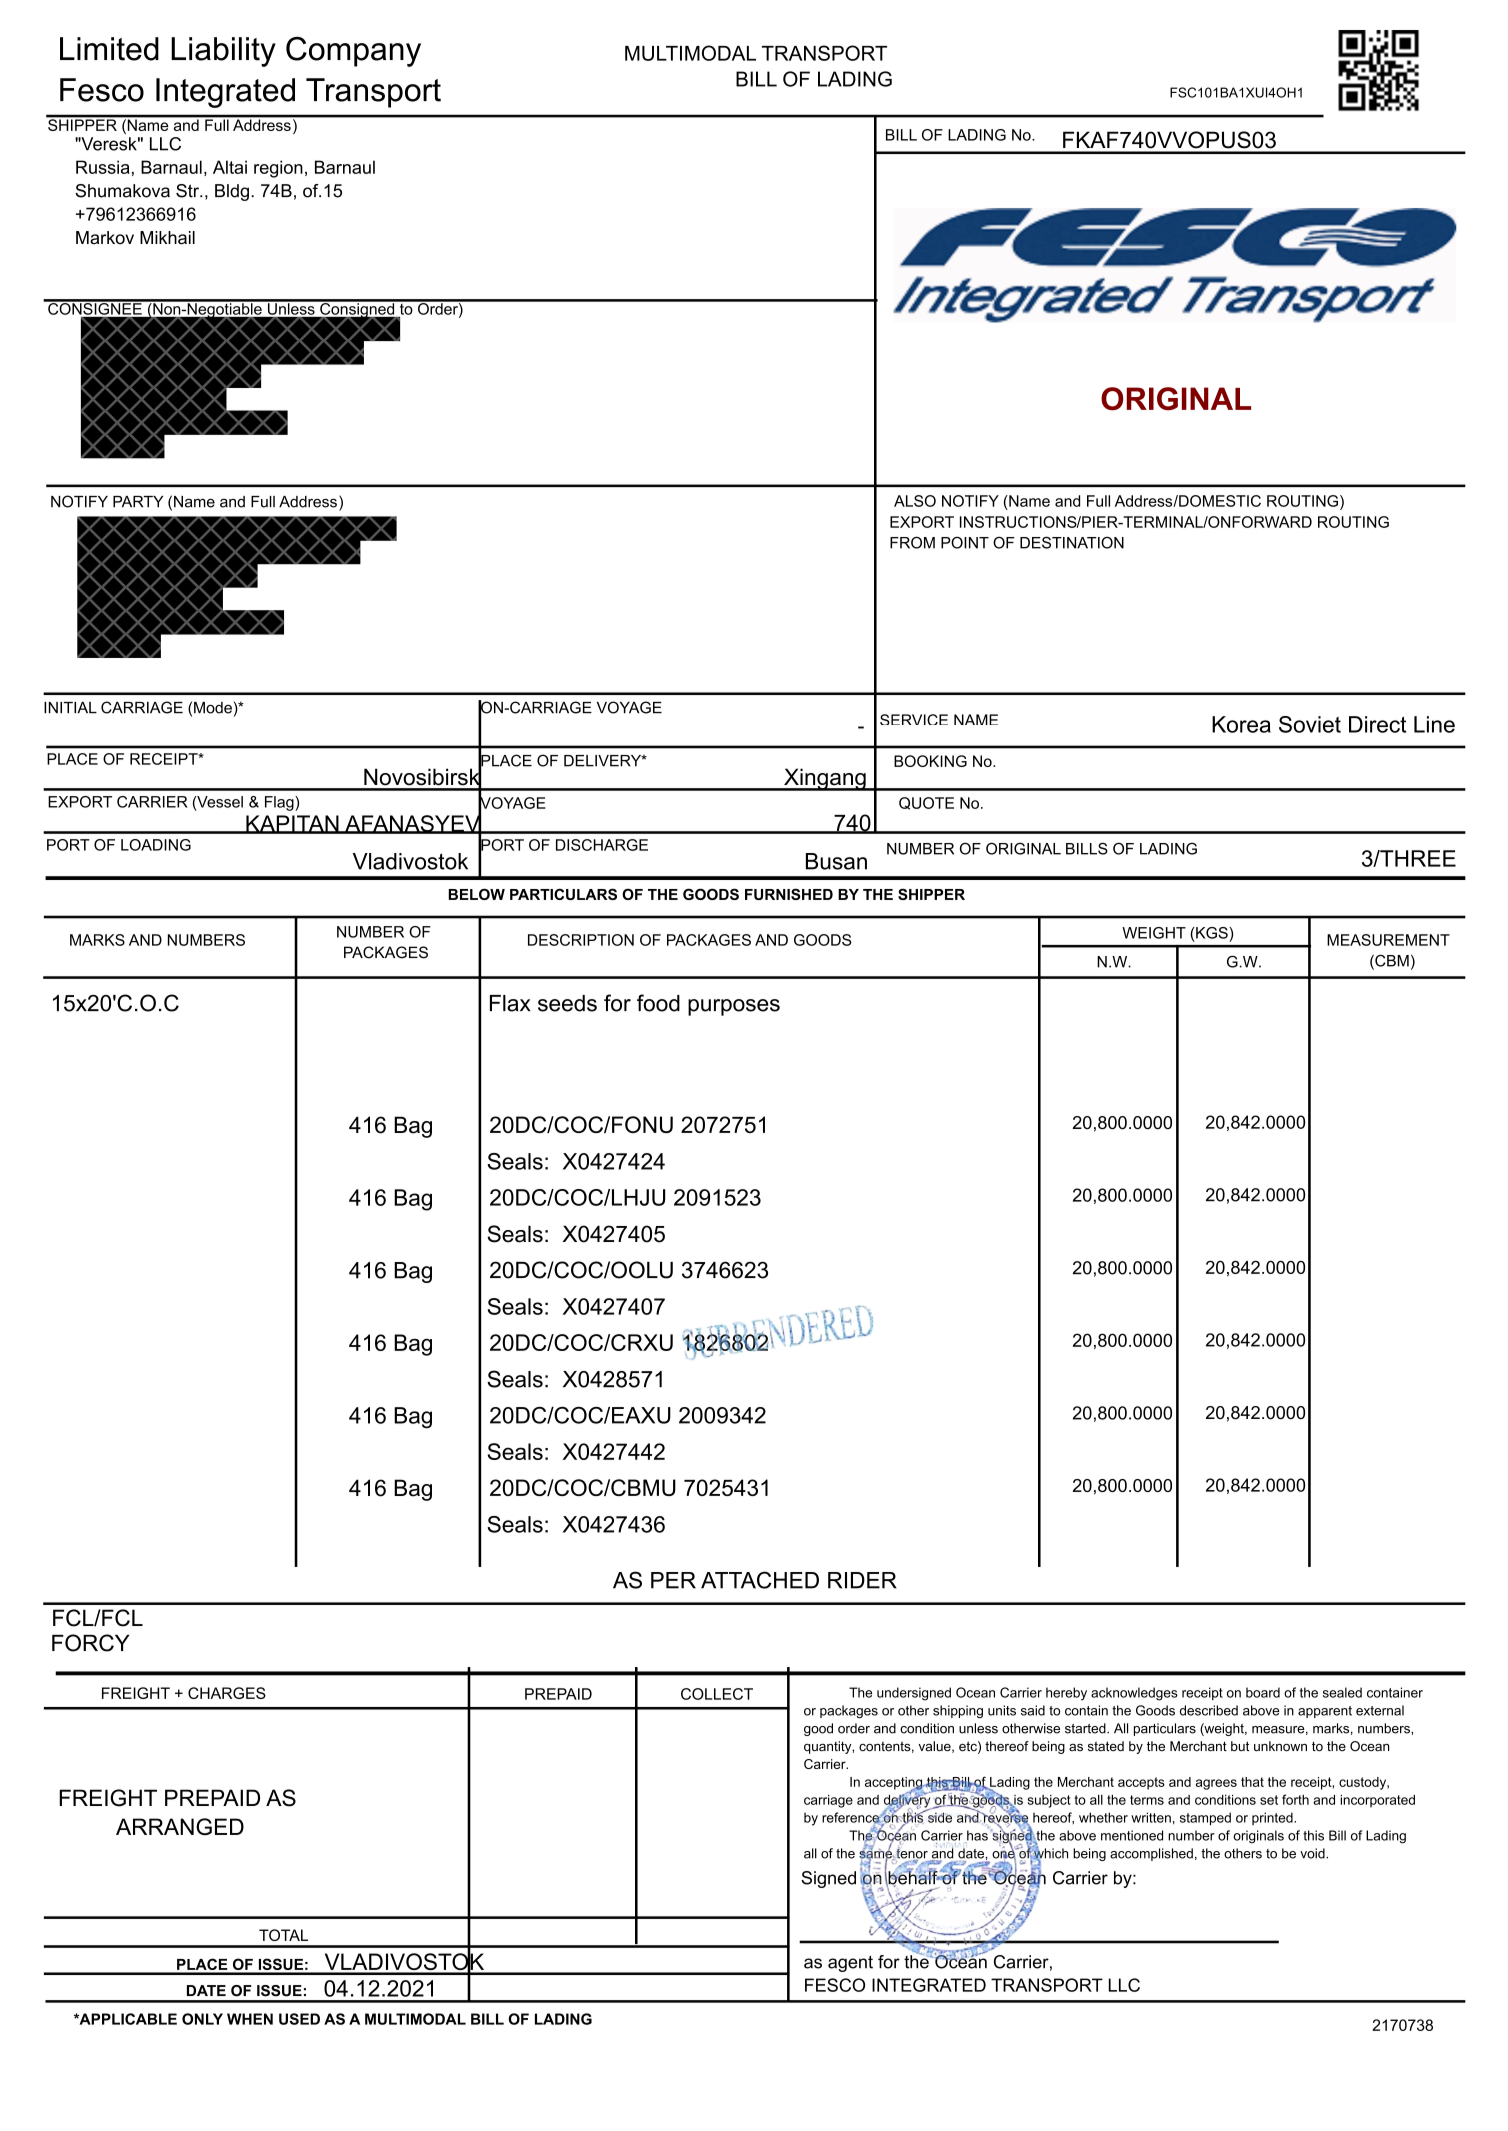  I want to click on ATTACHED, so click(760, 1580).
